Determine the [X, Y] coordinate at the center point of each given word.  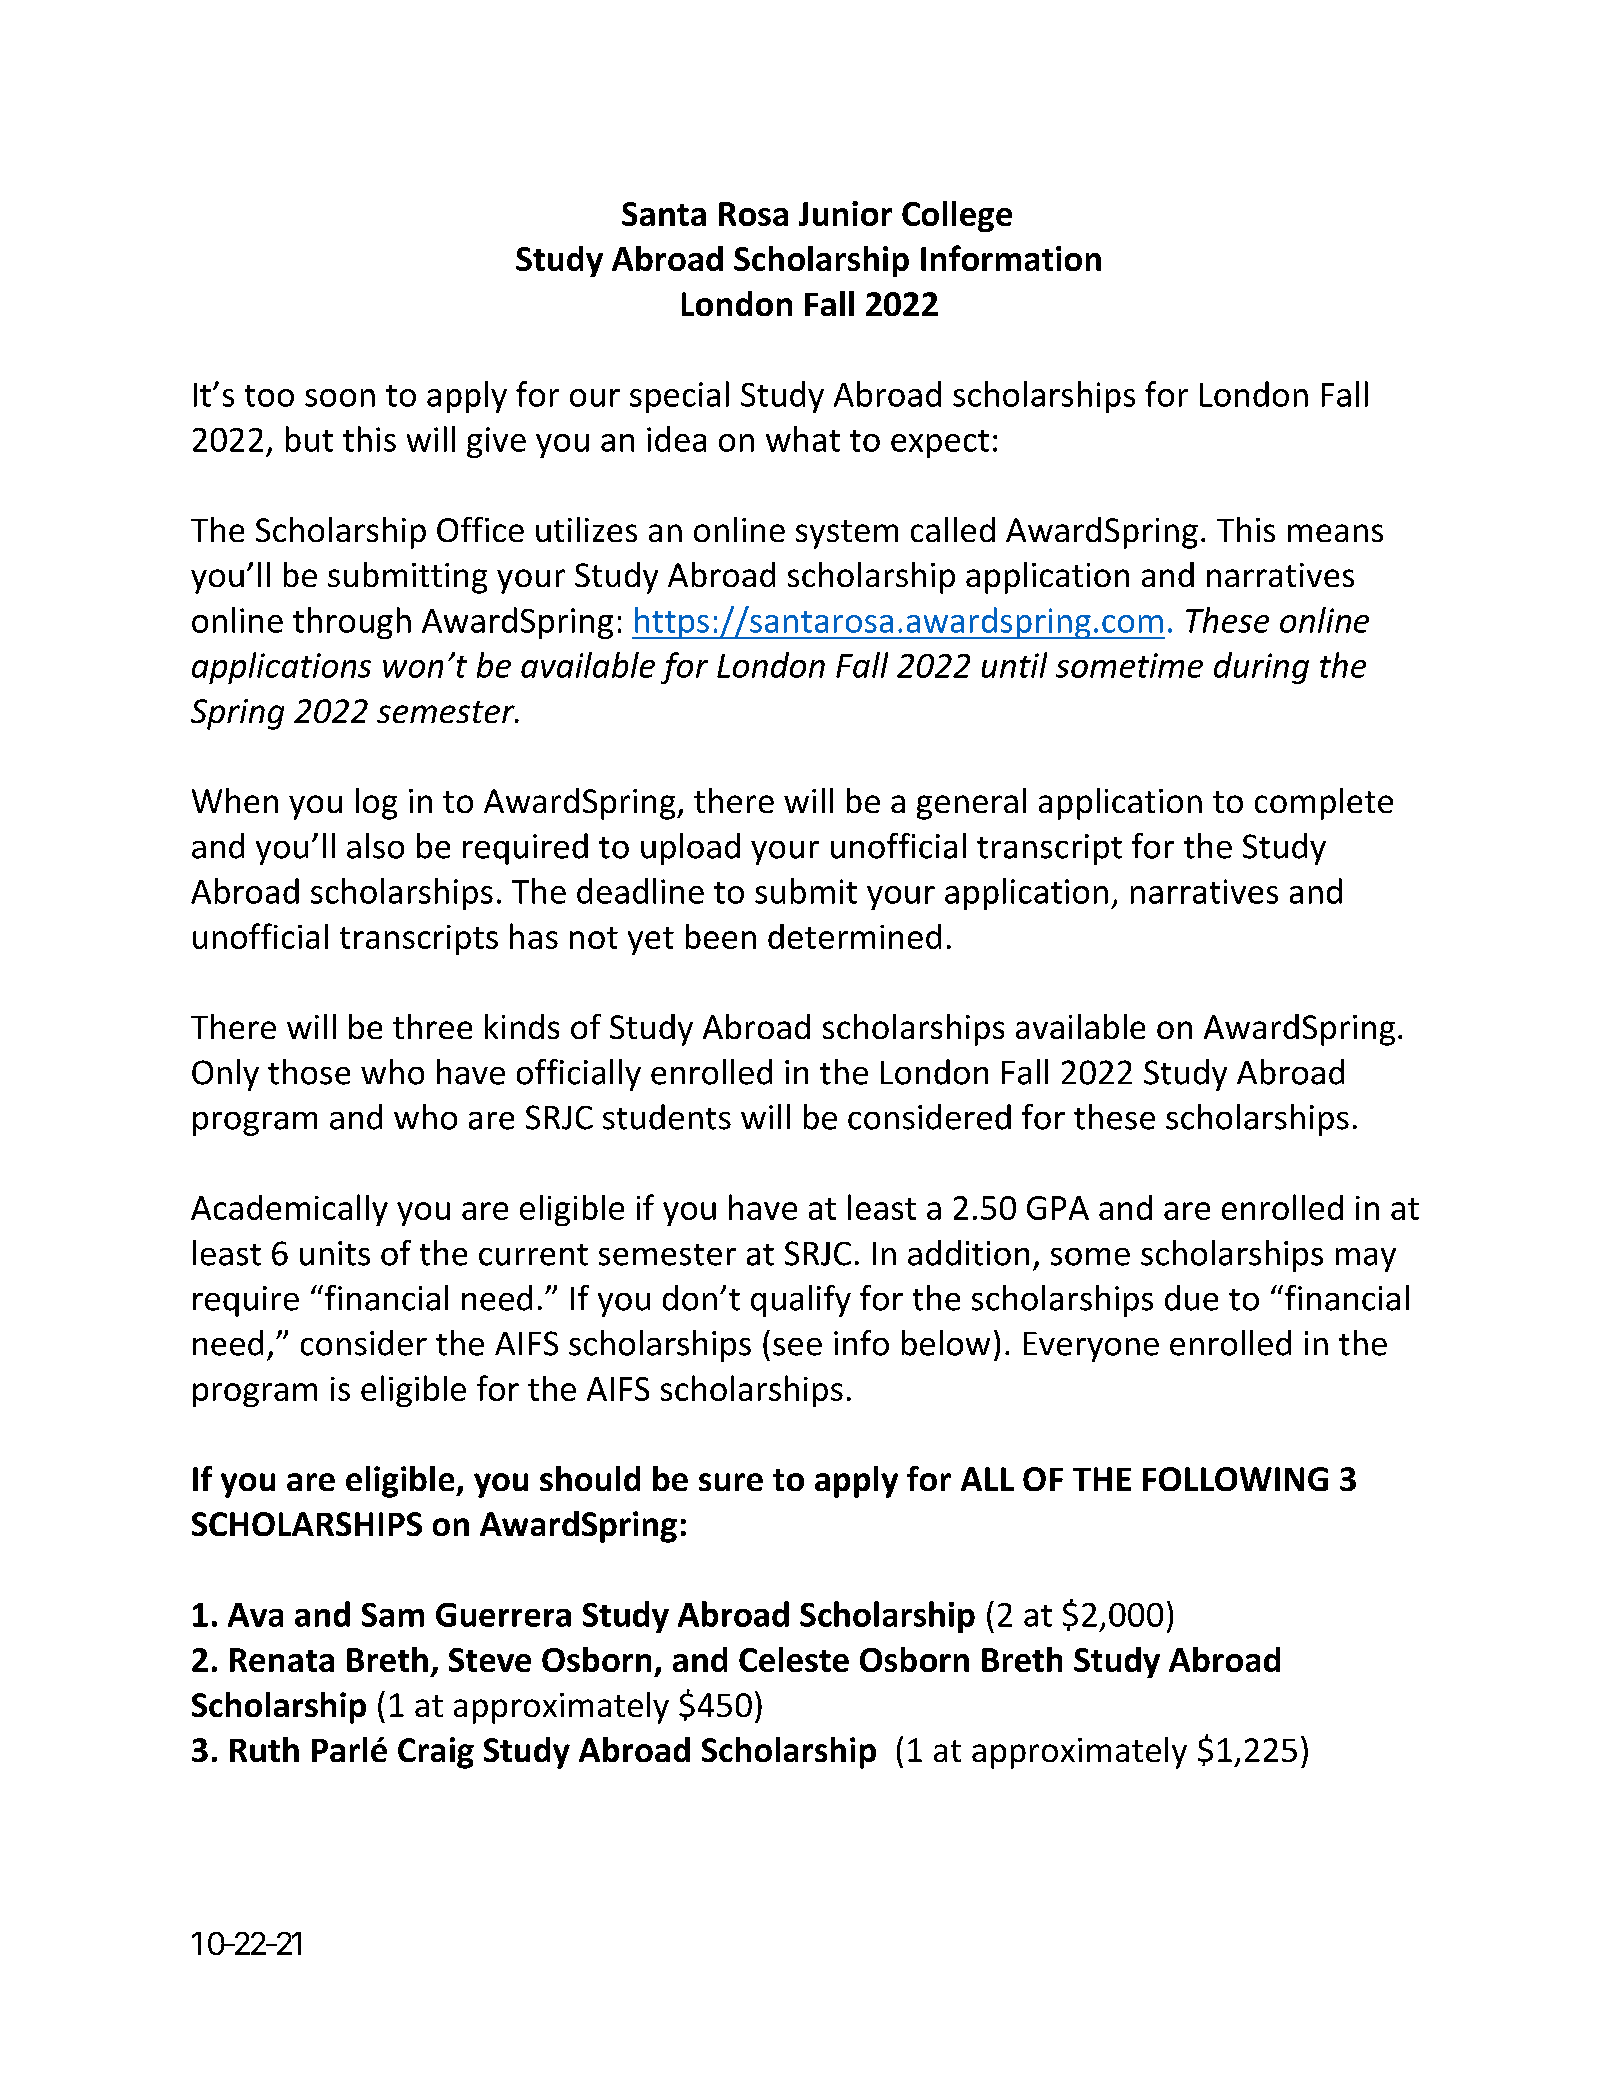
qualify [801, 1301]
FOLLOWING [1235, 1479]
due [1191, 1298]
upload [690, 849]
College [957, 216]
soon [340, 398]
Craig [436, 1753]
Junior [845, 213]
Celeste [794, 1659]
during [1261, 668]
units [335, 1253]
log [376, 804]
